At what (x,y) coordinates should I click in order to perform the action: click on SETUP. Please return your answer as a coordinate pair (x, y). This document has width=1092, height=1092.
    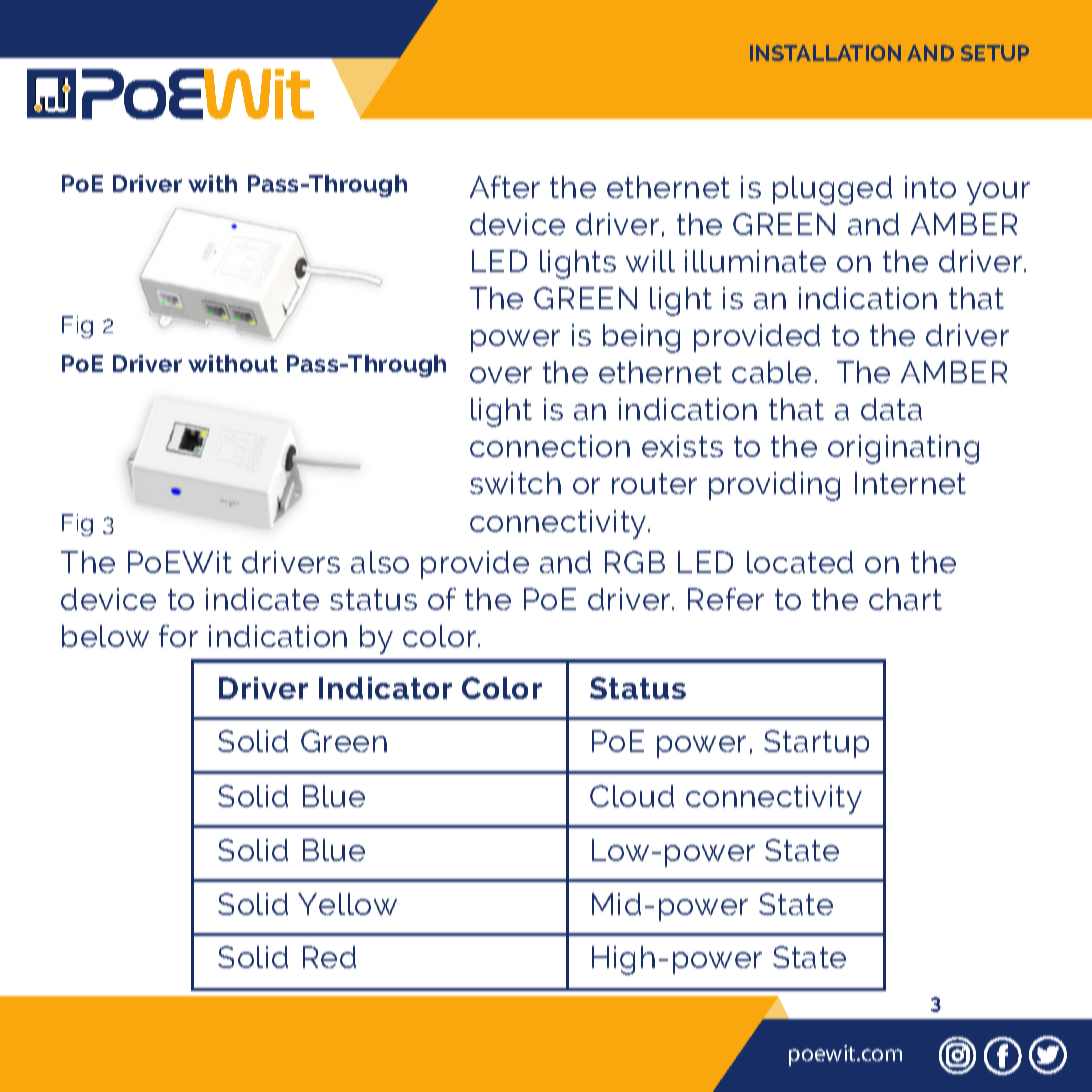
    Looking at the image, I should click on (995, 53).
